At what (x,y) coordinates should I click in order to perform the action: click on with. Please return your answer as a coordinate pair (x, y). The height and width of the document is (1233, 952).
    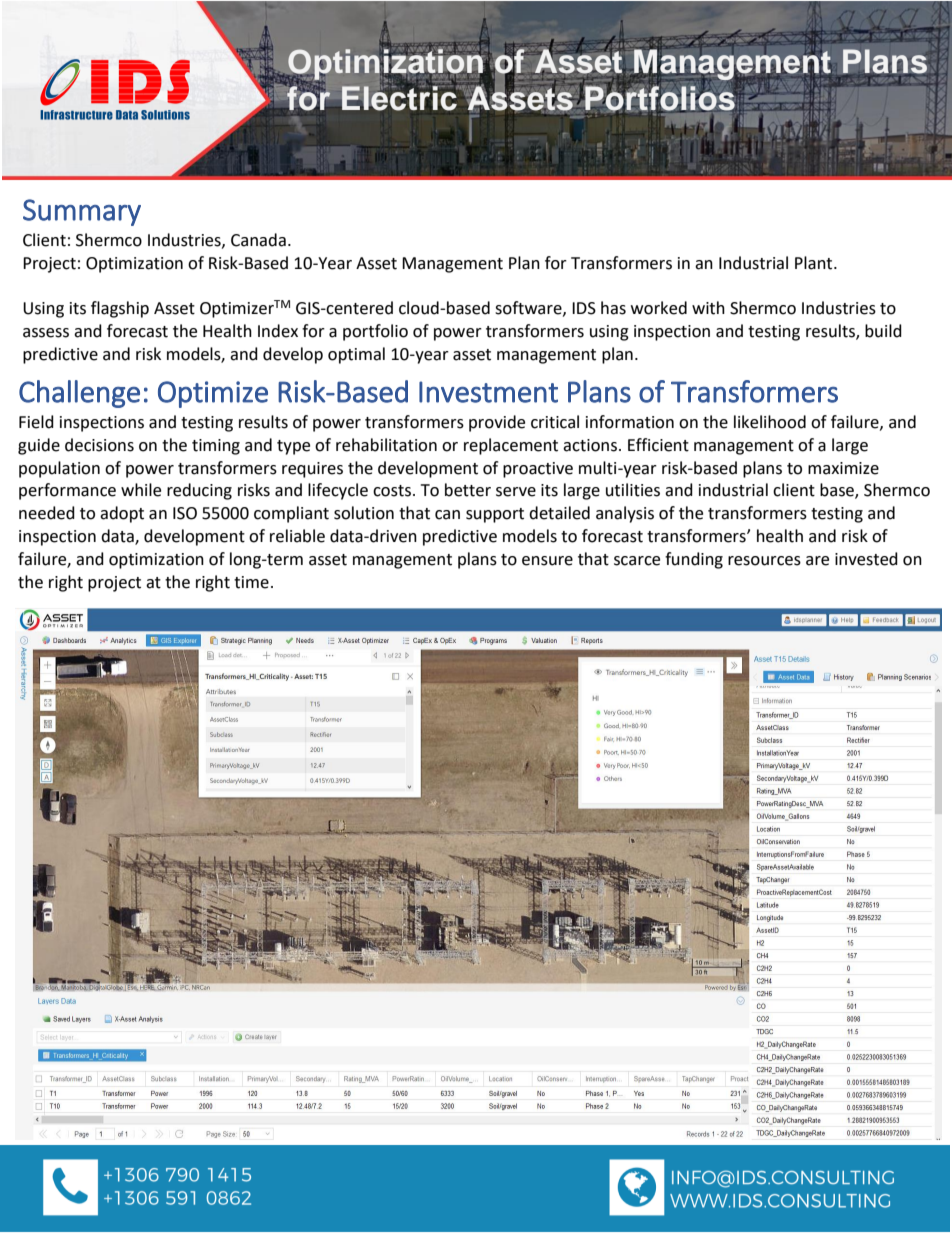
    Looking at the image, I should click on (708, 308).
